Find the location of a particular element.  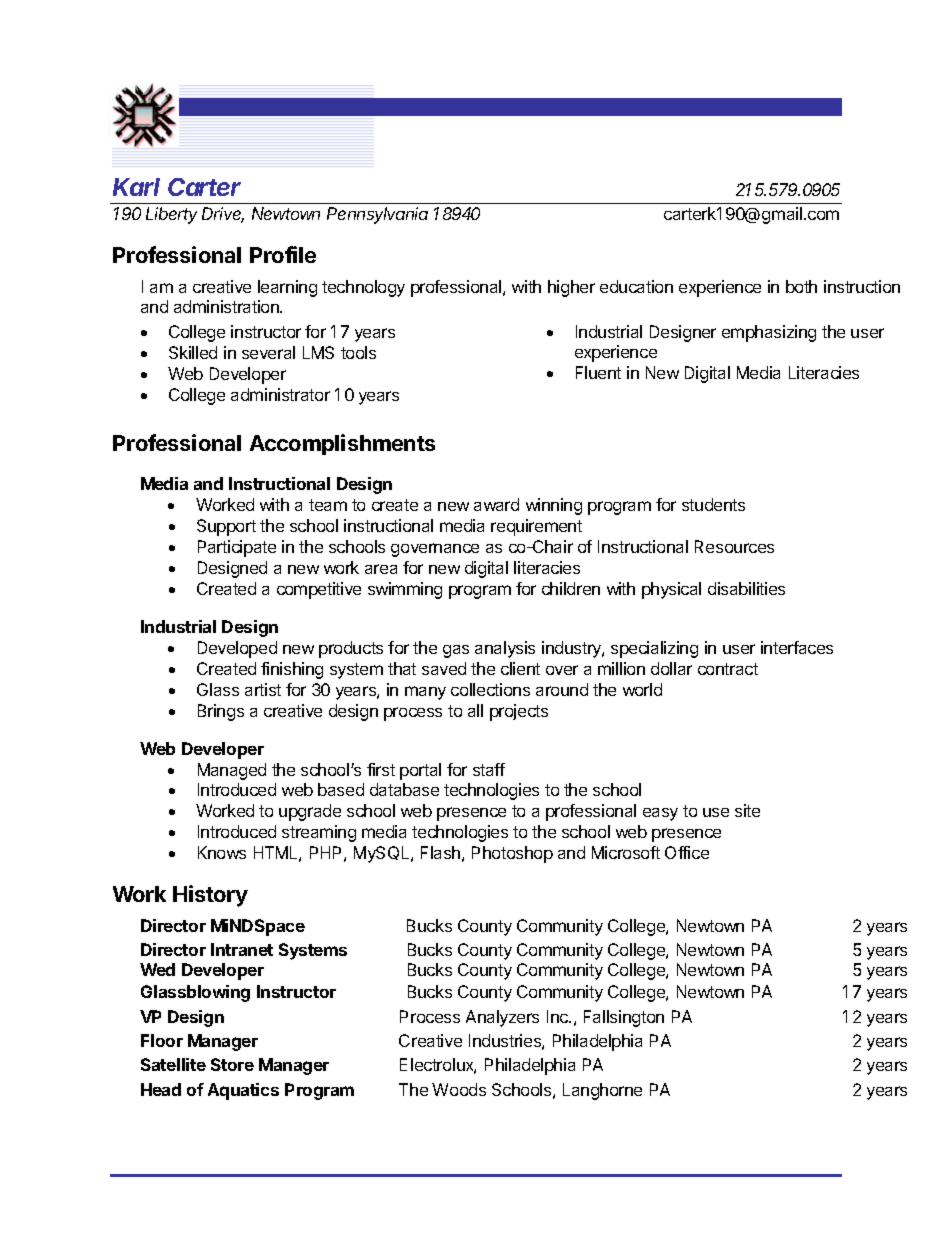

Photoshop is located at coordinates (512, 854).
